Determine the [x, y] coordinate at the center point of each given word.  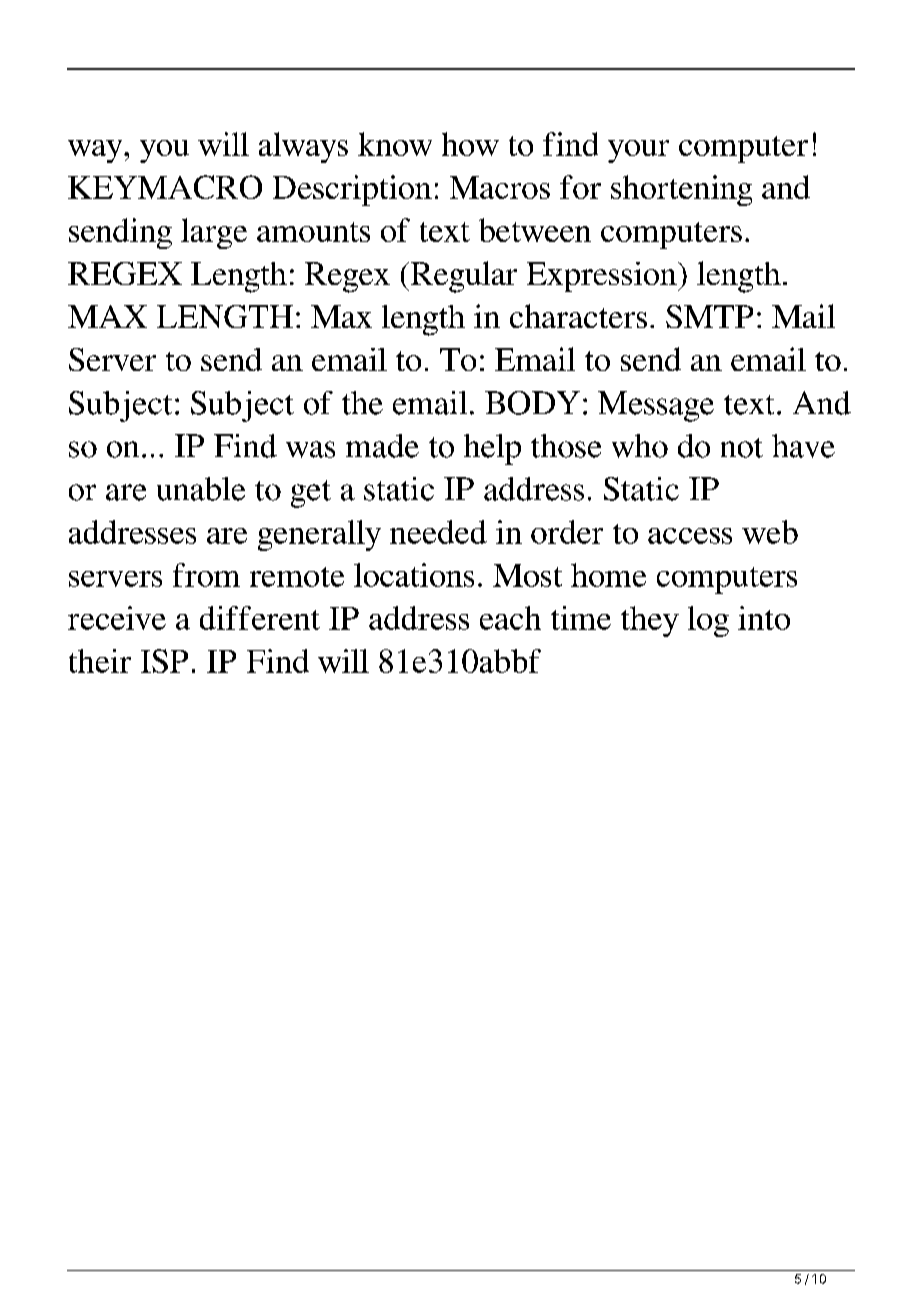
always [303, 147]
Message [656, 406]
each [510, 618]
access [690, 536]
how [470, 144]
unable [201, 489]
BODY [532, 403]
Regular [464, 277]
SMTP [709, 316]
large [214, 233]
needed [438, 532]
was [310, 449]
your [638, 151]
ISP [164, 661]
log [708, 621]
